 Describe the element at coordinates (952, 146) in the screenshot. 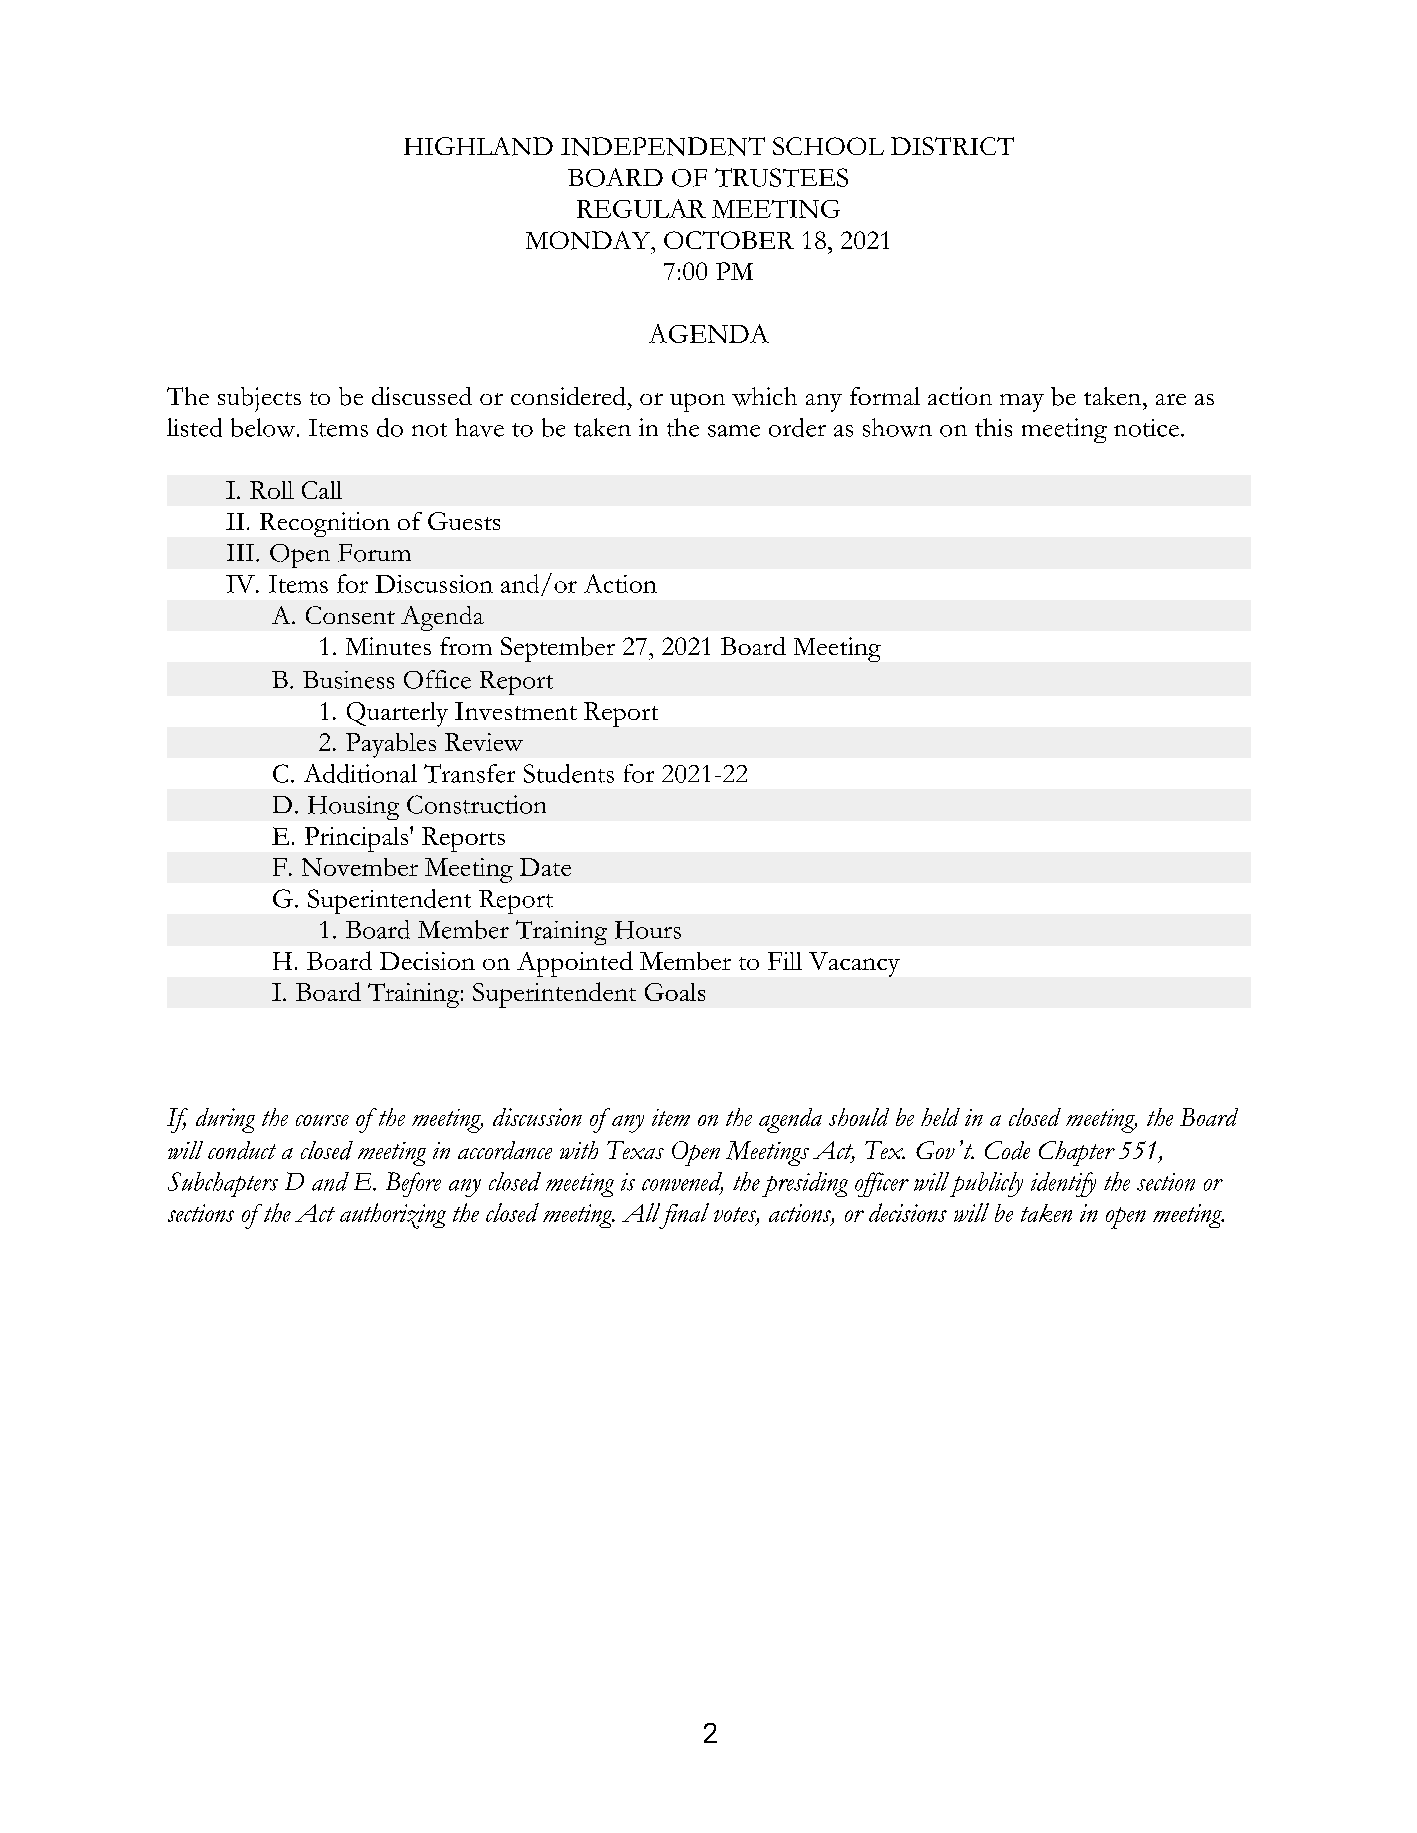

I see `DISTRICT` at that location.
